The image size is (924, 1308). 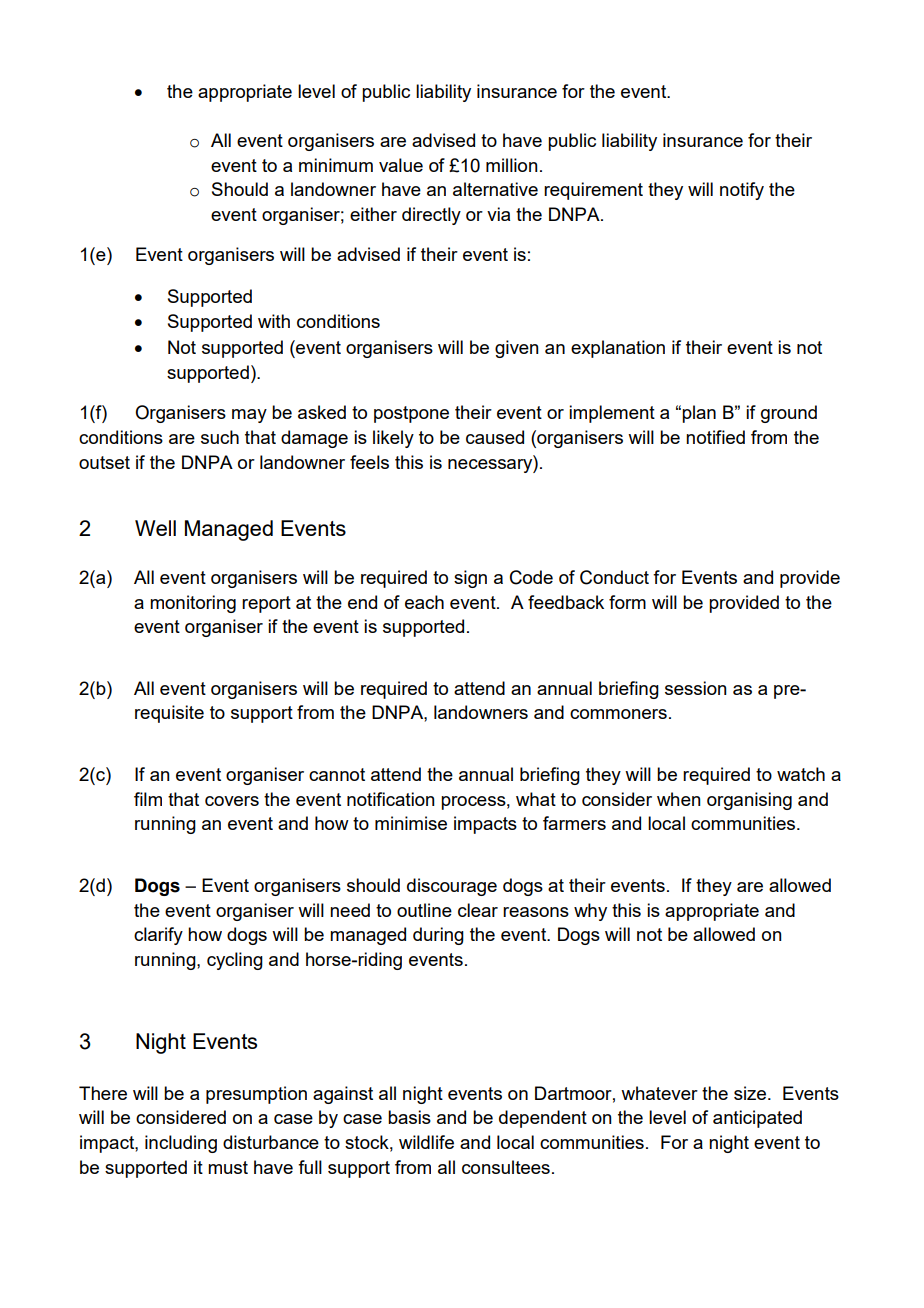 What do you see at coordinates (715, 437) in the image?
I see `notified` at bounding box center [715, 437].
